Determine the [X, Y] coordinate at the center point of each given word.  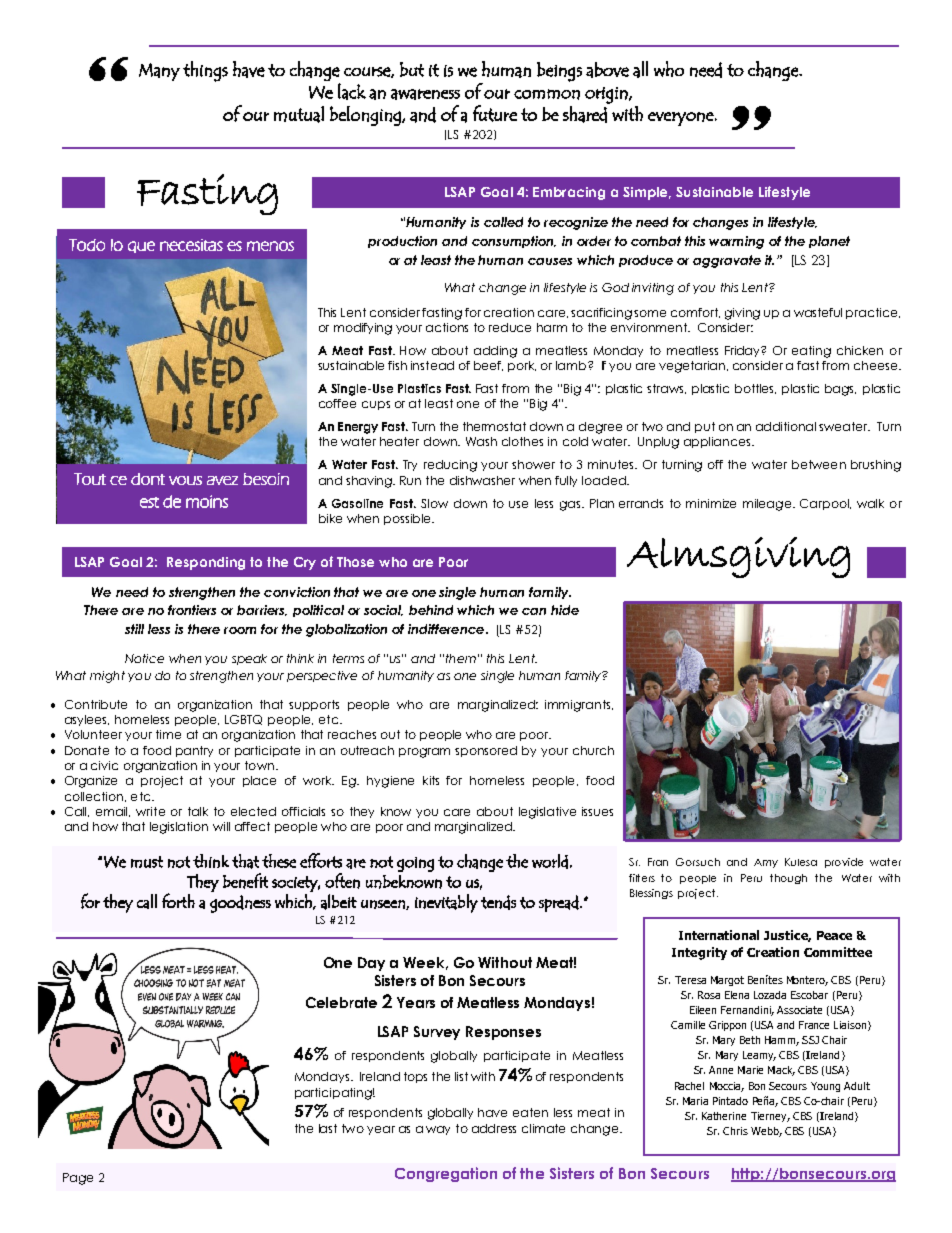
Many [159, 72]
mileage [768, 505]
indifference [447, 629]
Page [78, 1179]
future [495, 113]
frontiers [192, 610]
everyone [681, 119]
